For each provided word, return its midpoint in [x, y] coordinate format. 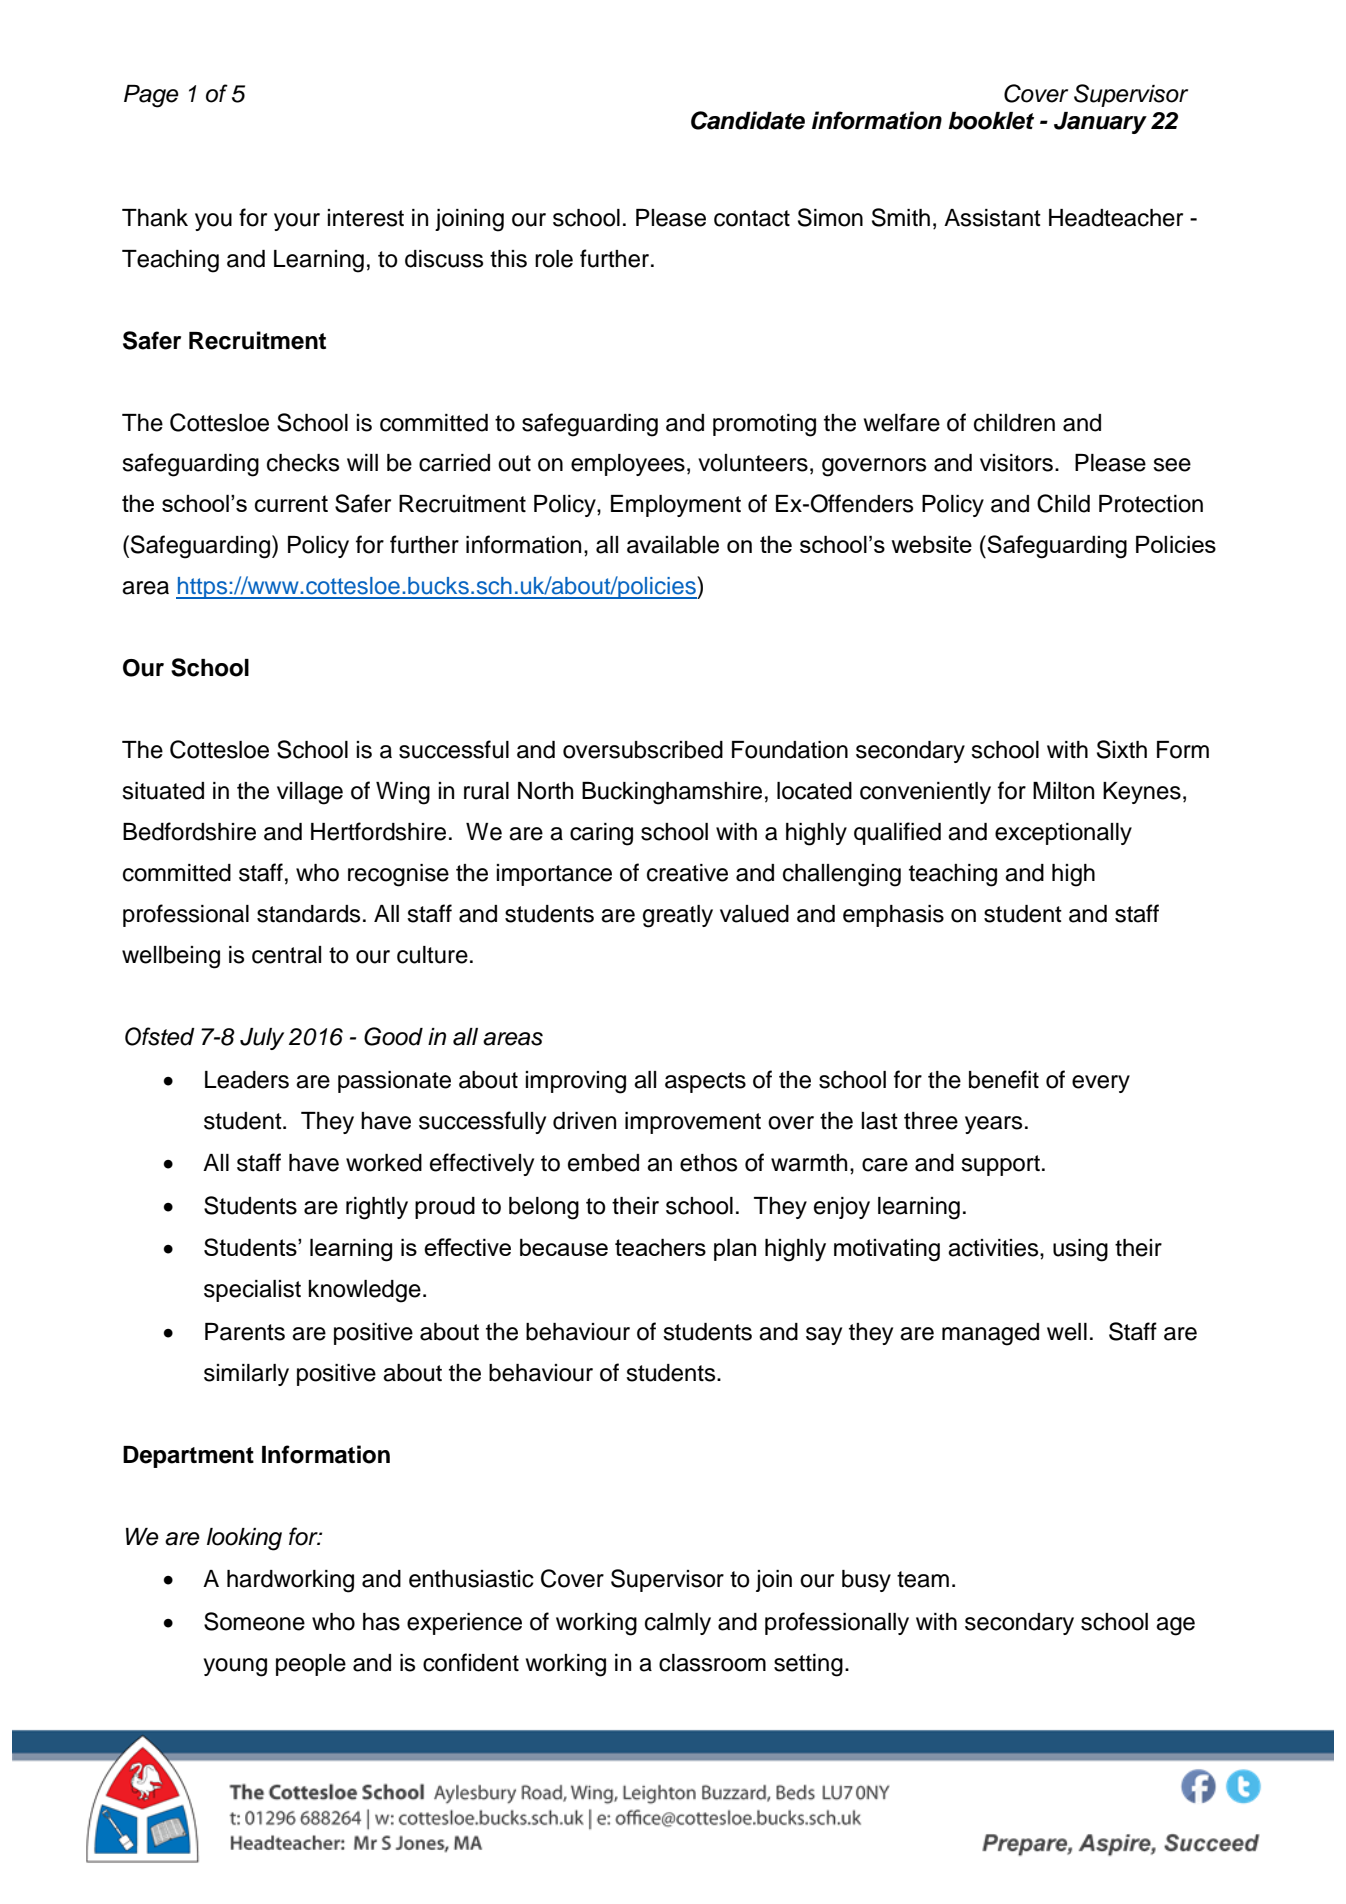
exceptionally [1063, 834]
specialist [252, 1291]
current [291, 503]
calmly [678, 1624]
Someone [254, 1621]
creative [687, 873]
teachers [660, 1247]
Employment [676, 506]
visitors [1016, 463]
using [1080, 1250]
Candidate [748, 120]
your [297, 222]
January [1100, 123]
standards [308, 914]
